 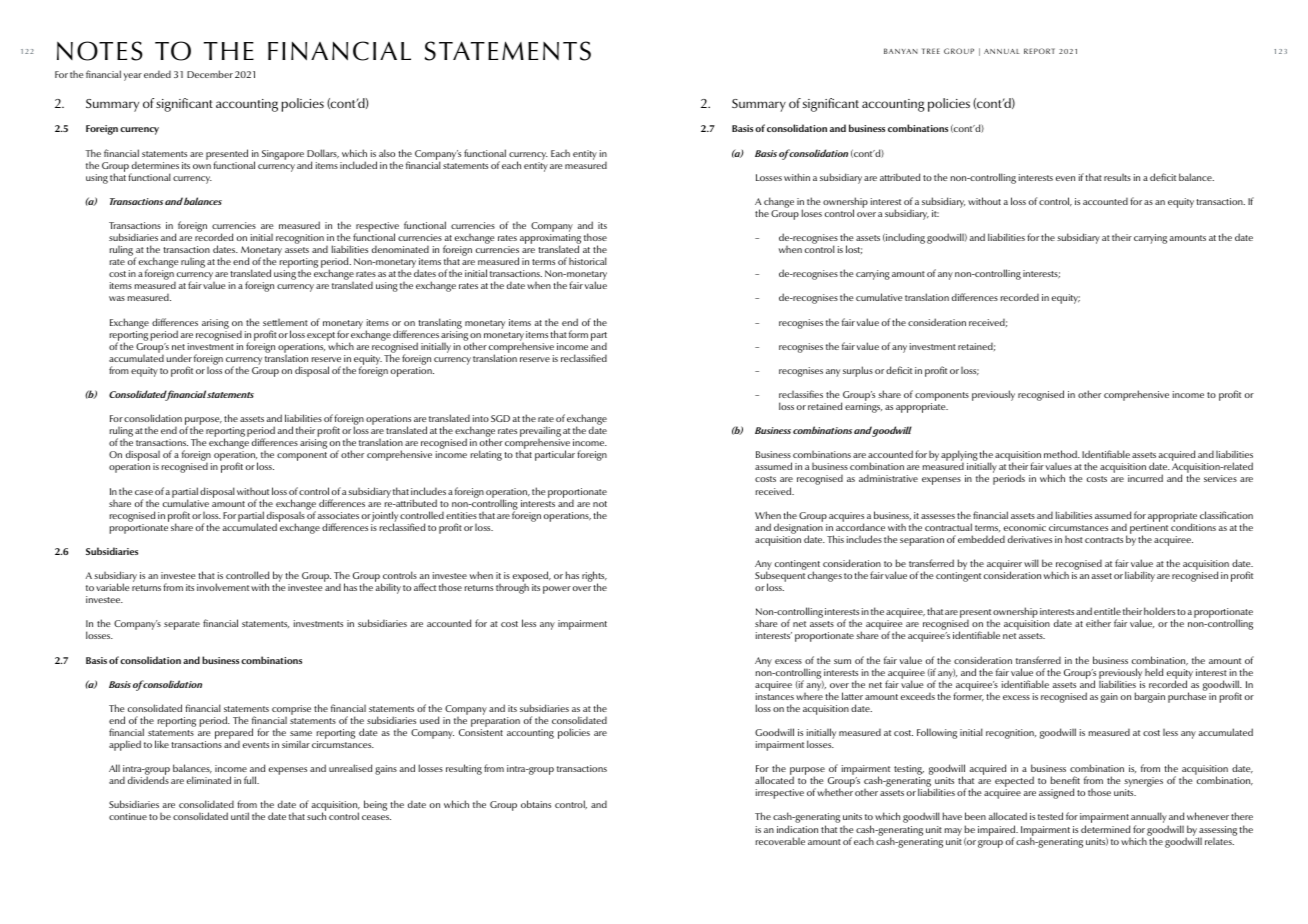 I want to click on until, so click(x=240, y=816).
